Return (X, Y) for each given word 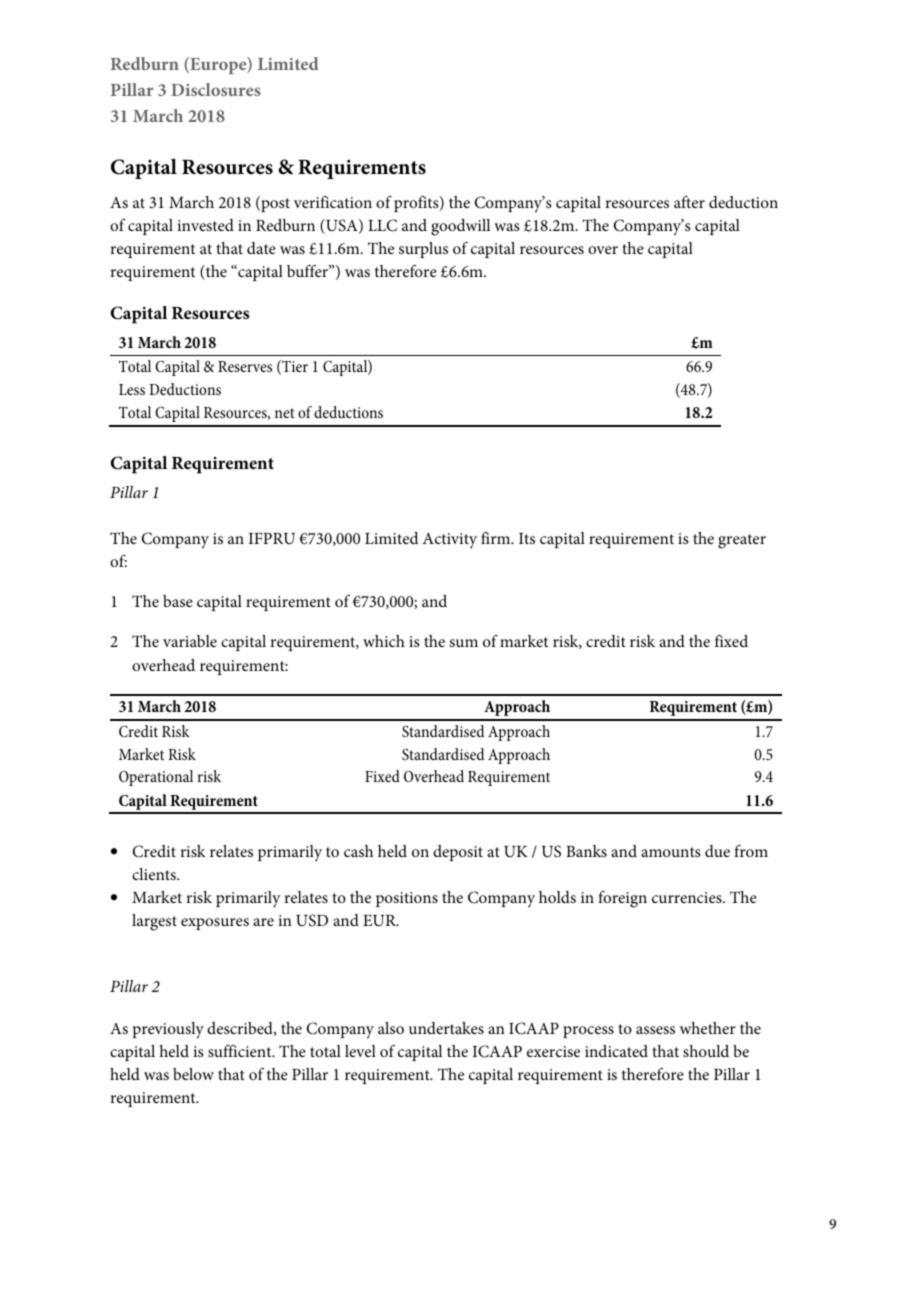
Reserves (245, 366)
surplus (423, 250)
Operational (156, 778)
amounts (671, 852)
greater (742, 541)
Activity (449, 540)
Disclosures (216, 89)
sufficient (241, 1051)
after (689, 202)
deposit (458, 853)
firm (497, 538)
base (178, 601)
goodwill (460, 227)
